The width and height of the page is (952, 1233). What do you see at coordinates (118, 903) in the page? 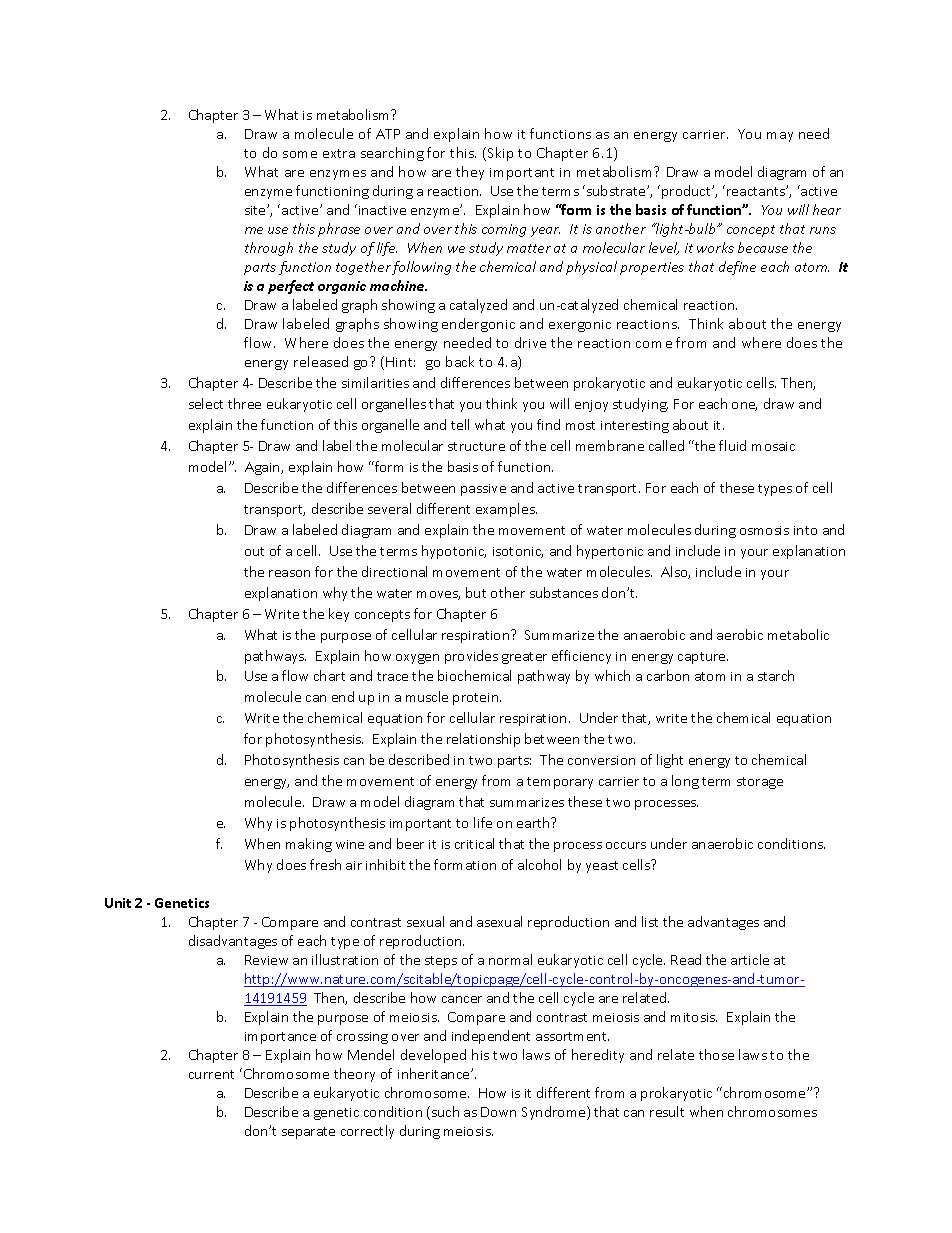
I see `Unit` at bounding box center [118, 903].
